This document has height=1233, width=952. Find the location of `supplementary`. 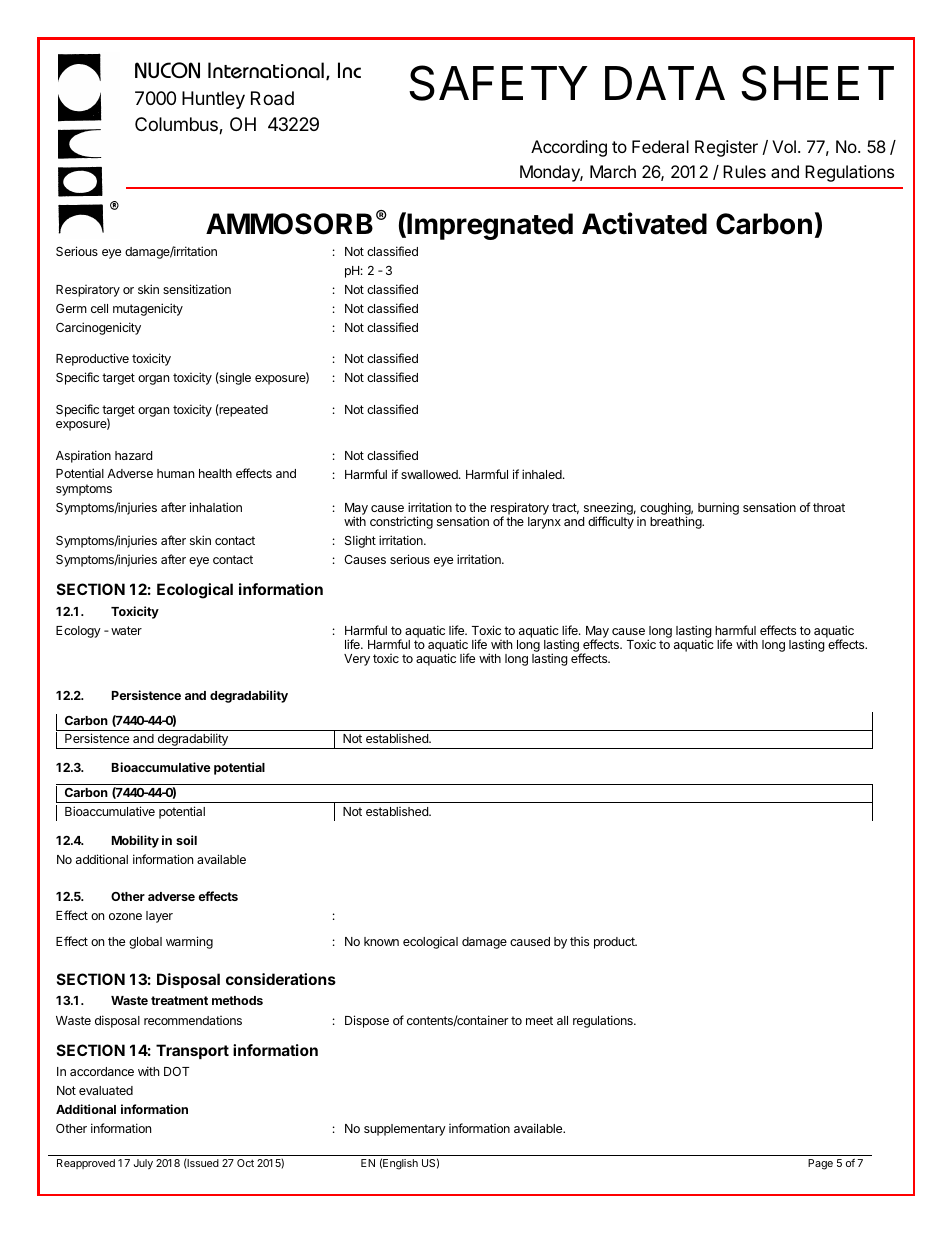

supplementary is located at coordinates (405, 1130).
